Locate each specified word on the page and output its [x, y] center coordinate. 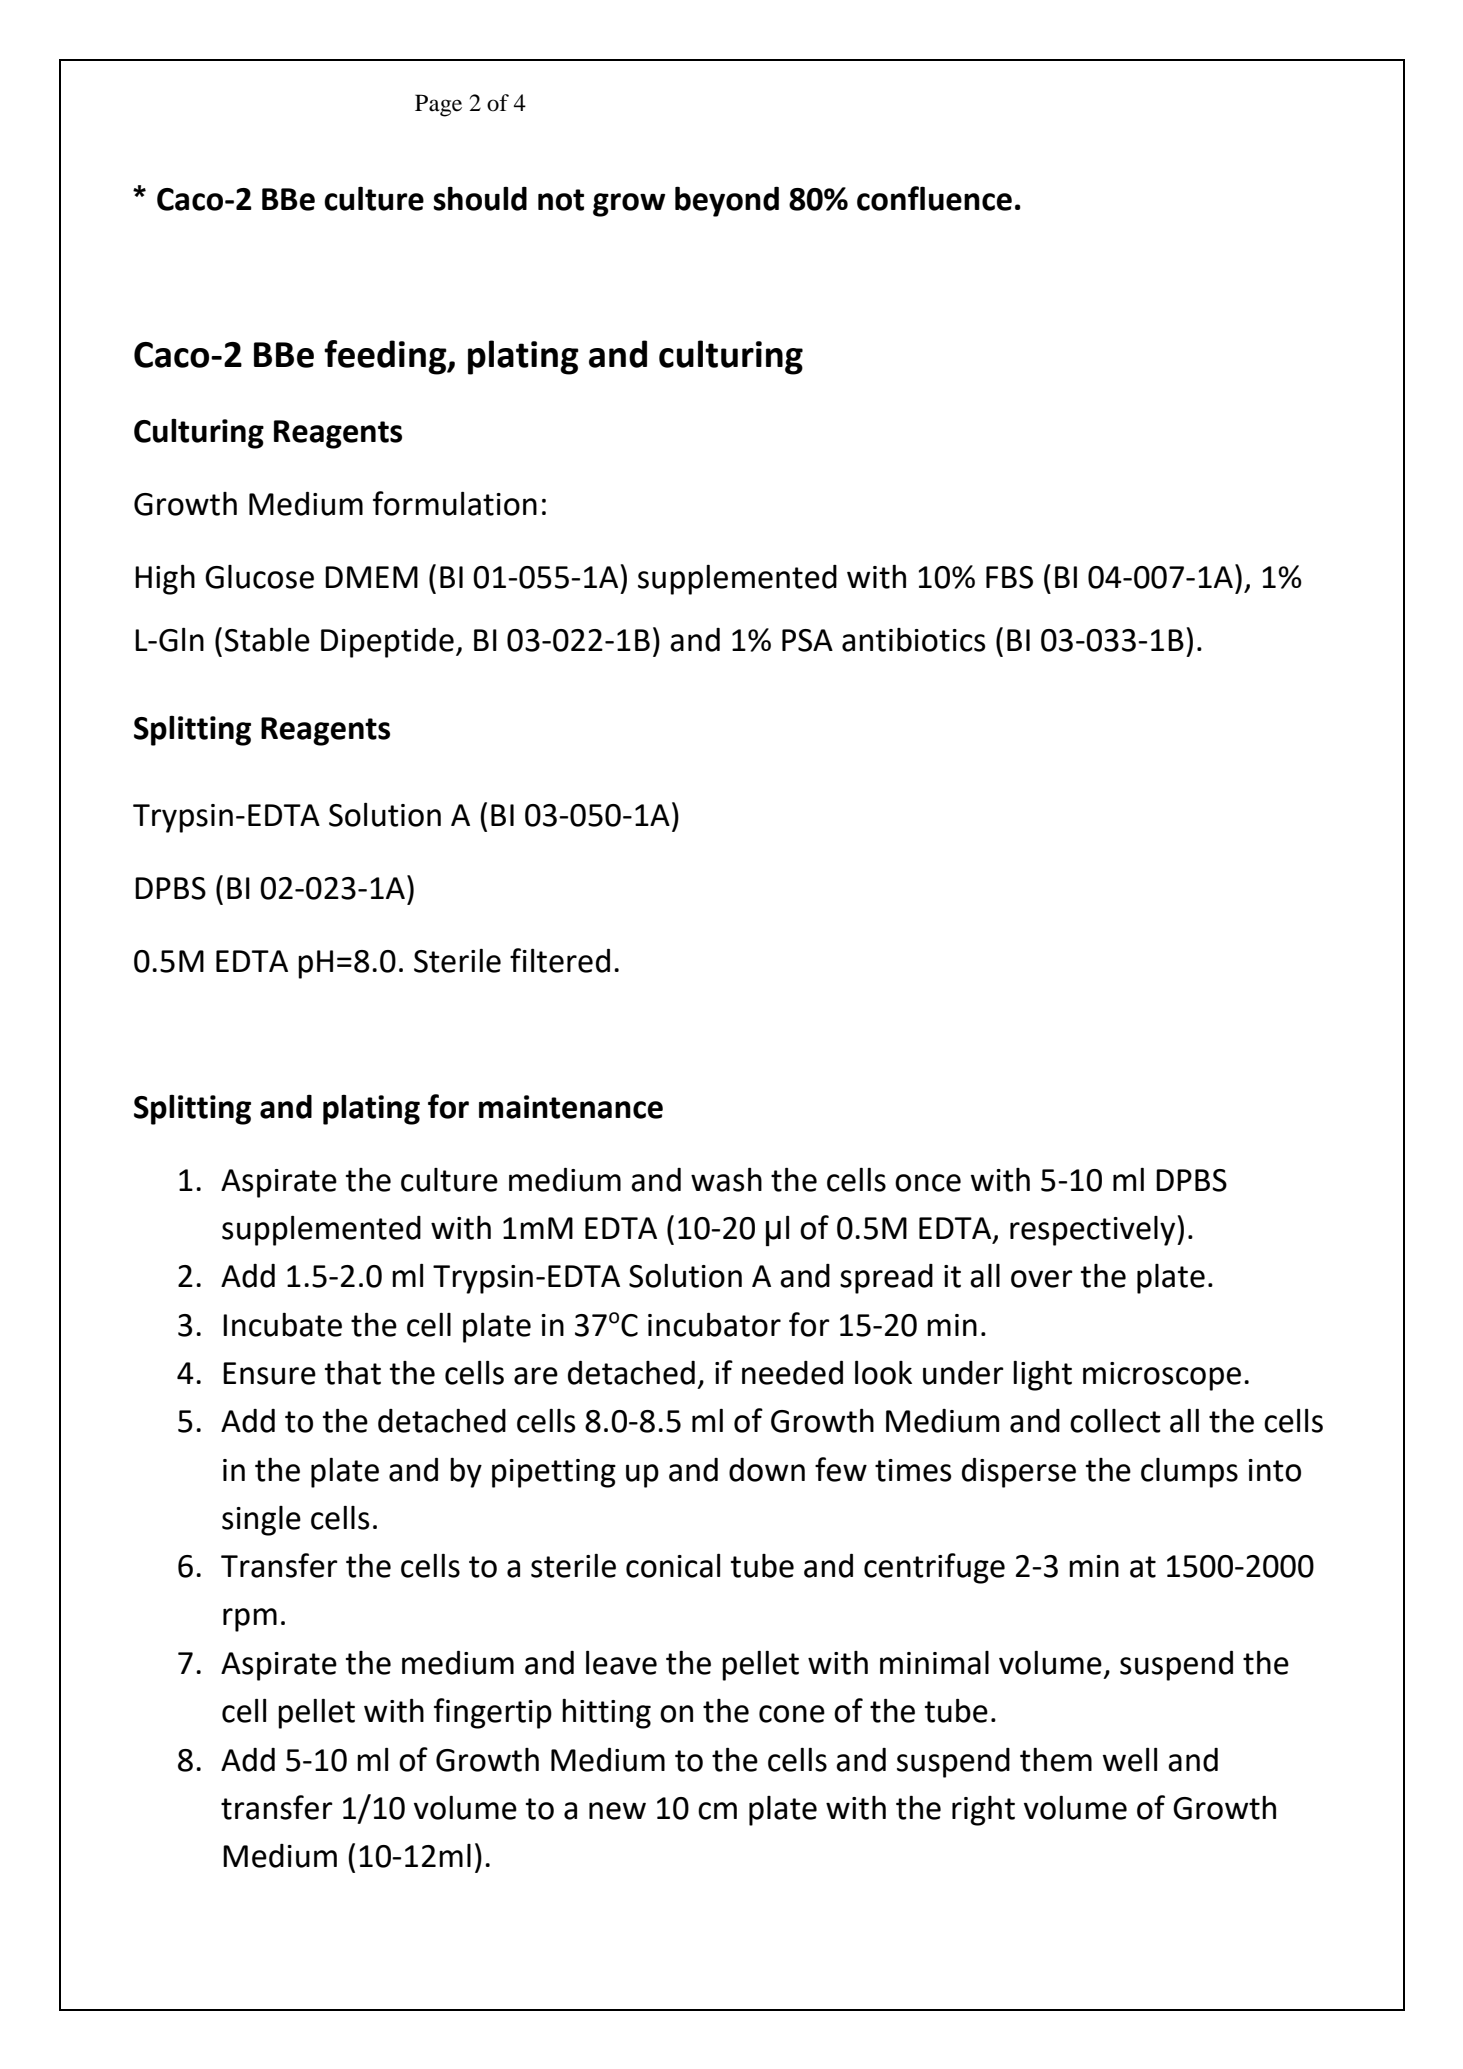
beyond [727, 201]
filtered [560, 960]
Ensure [269, 1373]
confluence [934, 198]
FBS [1009, 577]
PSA [807, 640]
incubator [714, 1325]
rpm [250, 1620]
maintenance [571, 1107]
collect [1115, 1421]
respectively [1094, 1231]
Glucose [259, 577]
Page [438, 105]
